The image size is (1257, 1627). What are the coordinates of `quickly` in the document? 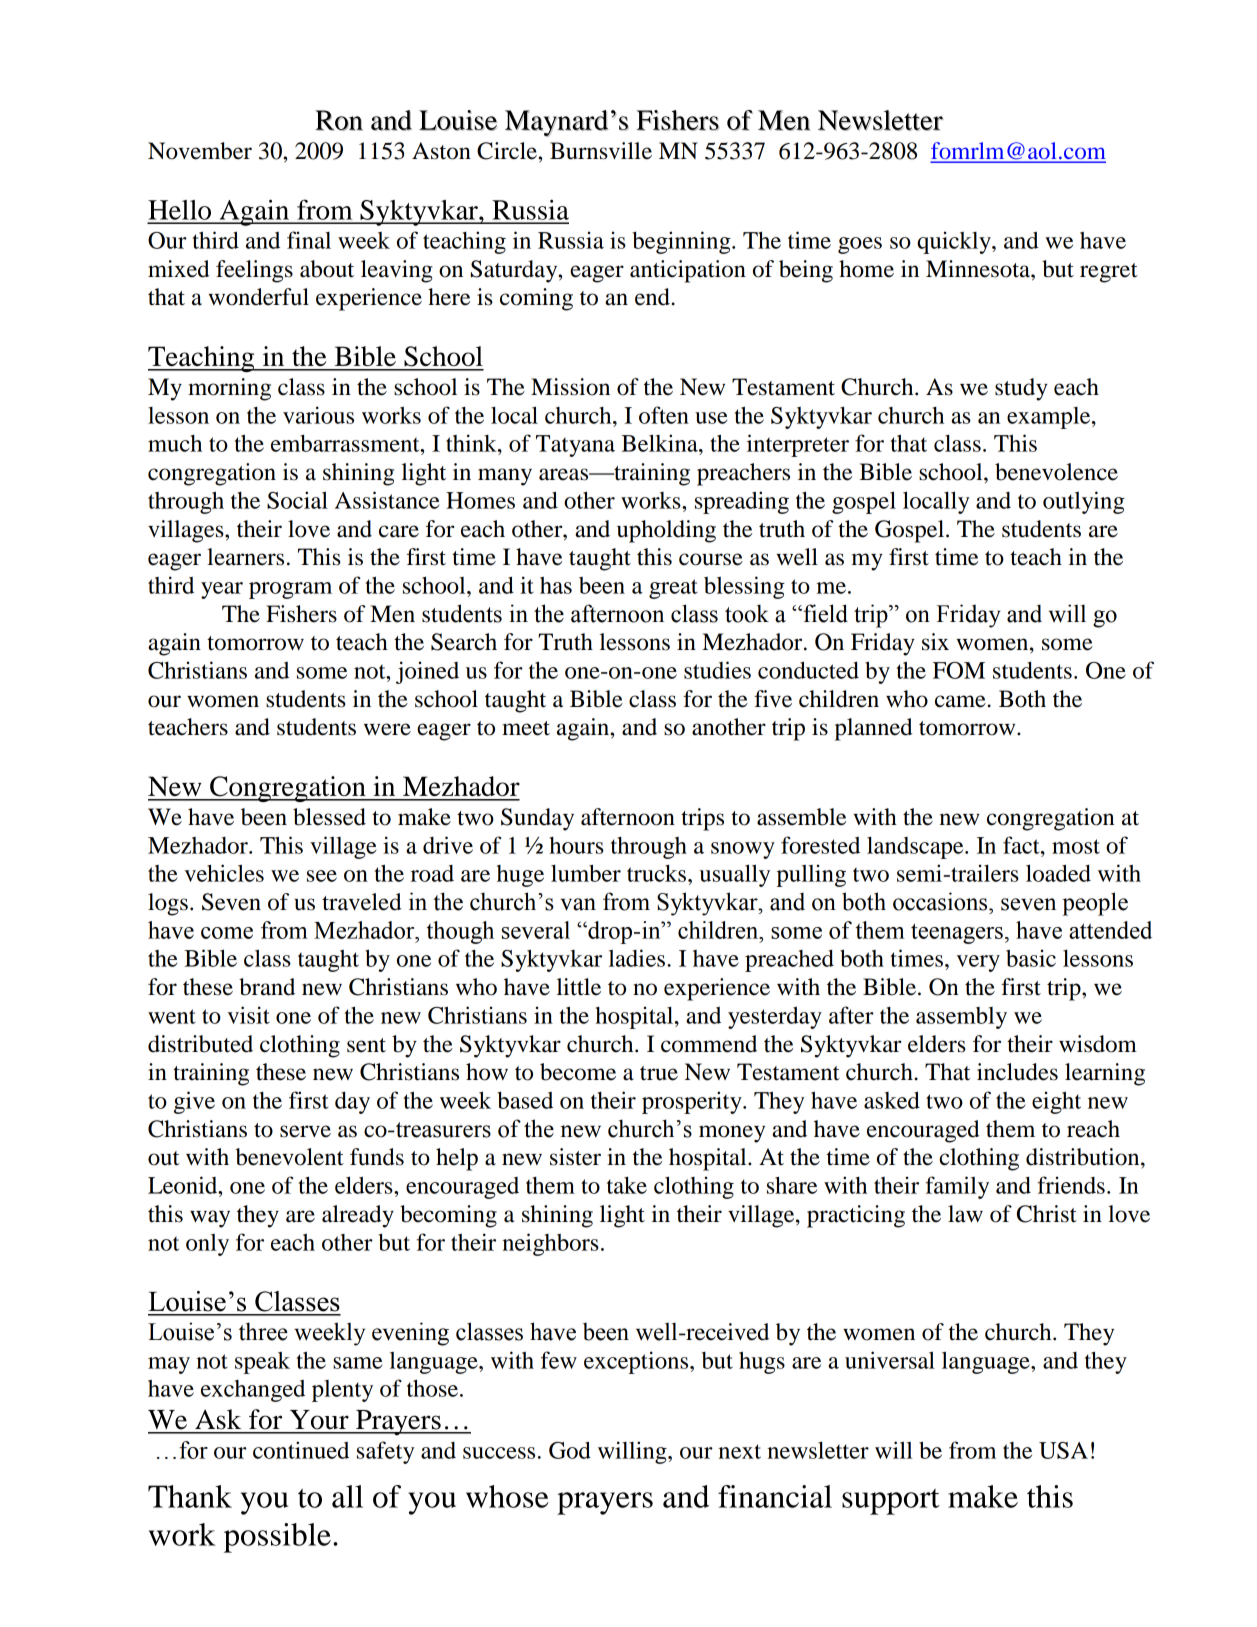 It's located at (955, 242).
